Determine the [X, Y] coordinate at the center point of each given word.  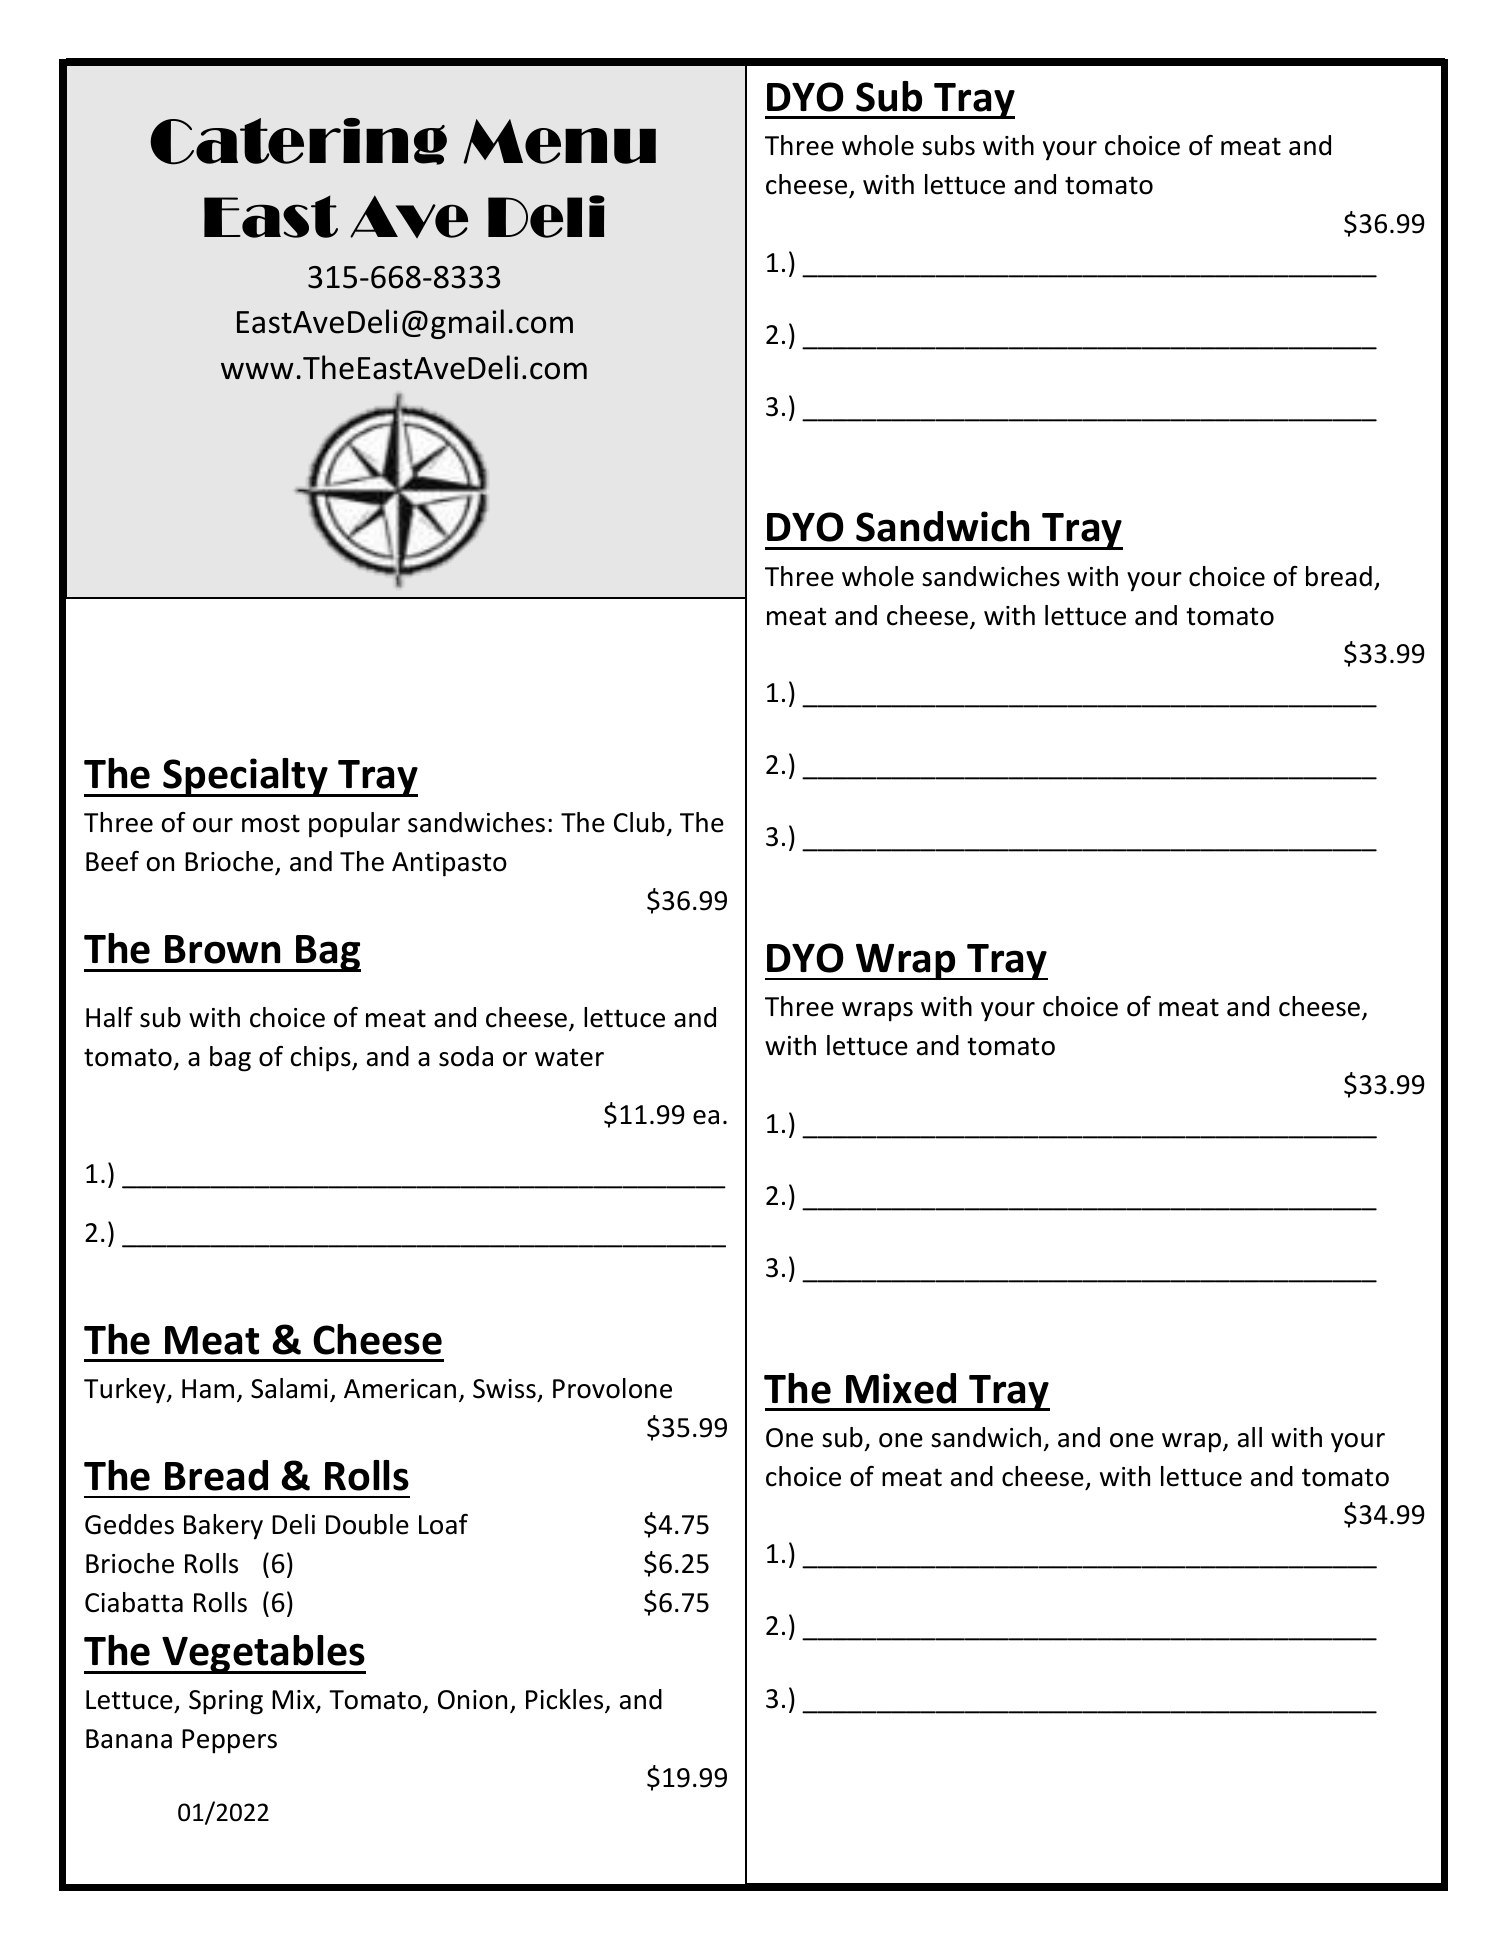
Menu [559, 141]
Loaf [443, 1524]
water [569, 1057]
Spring [226, 1702]
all [1250, 1437]
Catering [298, 141]
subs [948, 145]
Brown [222, 949]
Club [639, 822]
